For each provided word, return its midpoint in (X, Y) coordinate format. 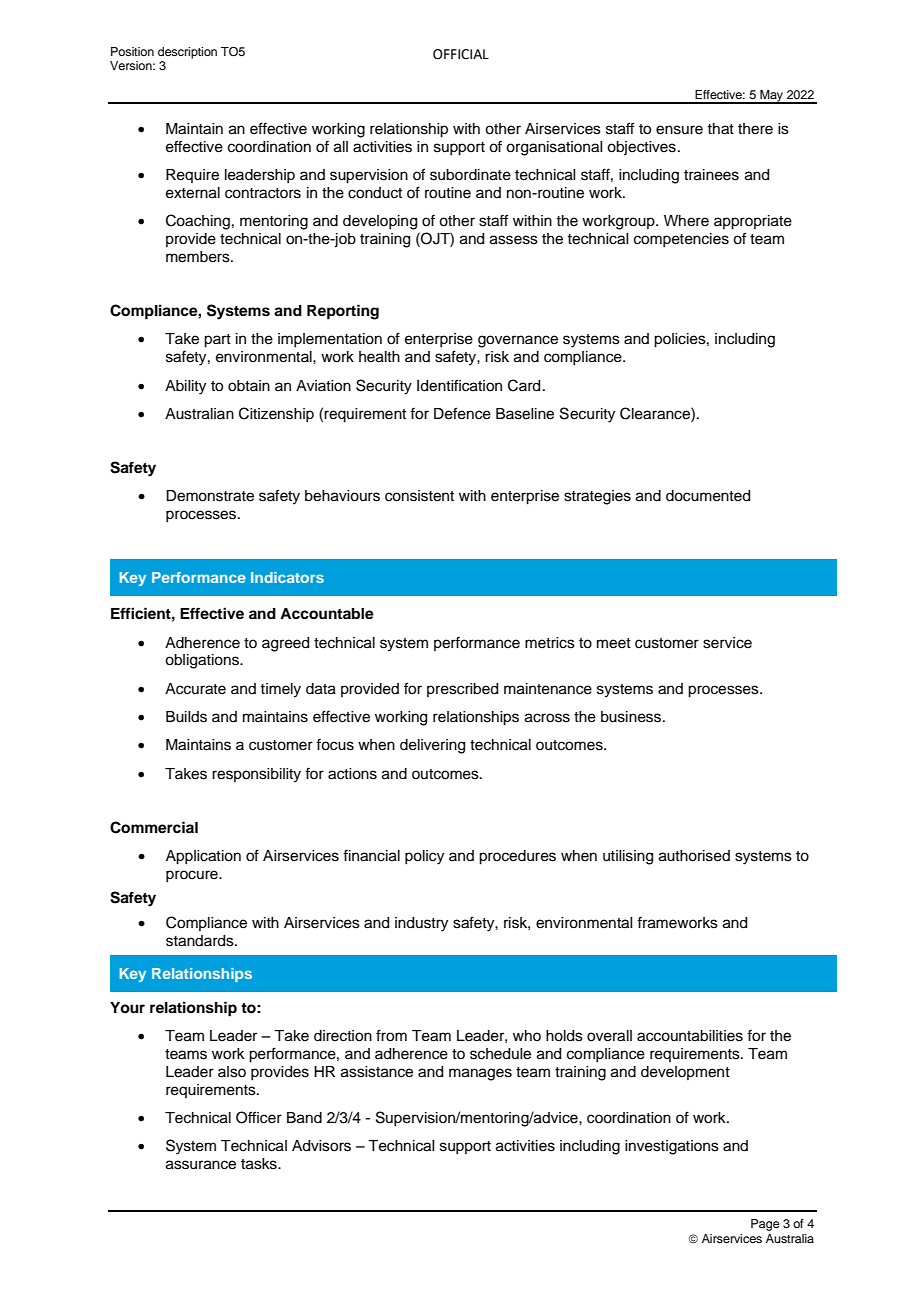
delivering (432, 746)
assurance (201, 1165)
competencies (681, 240)
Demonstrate (210, 496)
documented (708, 496)
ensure (679, 130)
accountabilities (690, 1036)
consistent (419, 496)
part (217, 341)
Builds (186, 717)
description (187, 53)
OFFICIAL (461, 54)
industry (421, 924)
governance (518, 341)
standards (201, 941)
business (631, 717)
